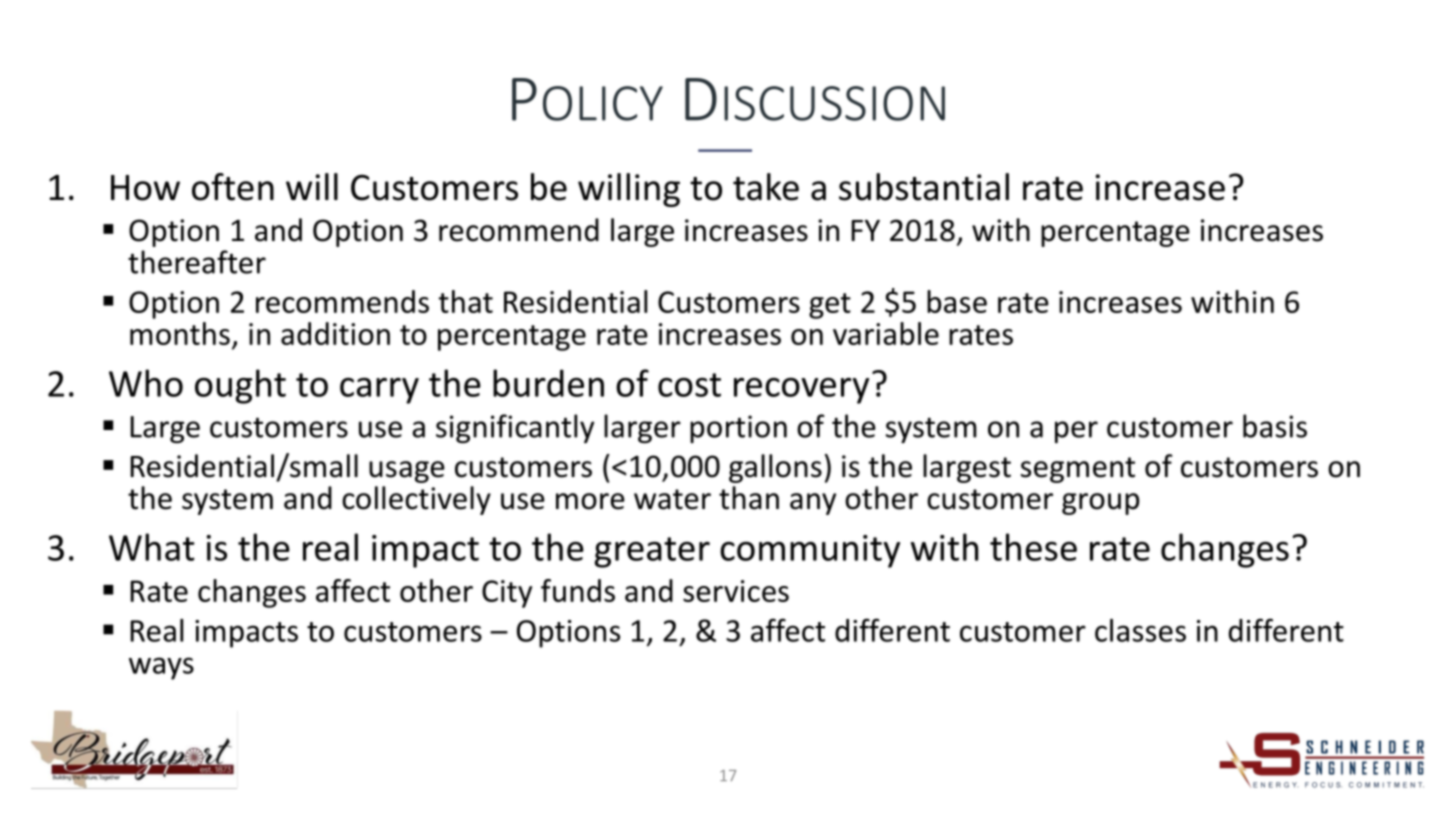 The height and width of the screenshot is (819, 1456). What do you see at coordinates (233, 187) in the screenshot?
I see `often` at bounding box center [233, 187].
